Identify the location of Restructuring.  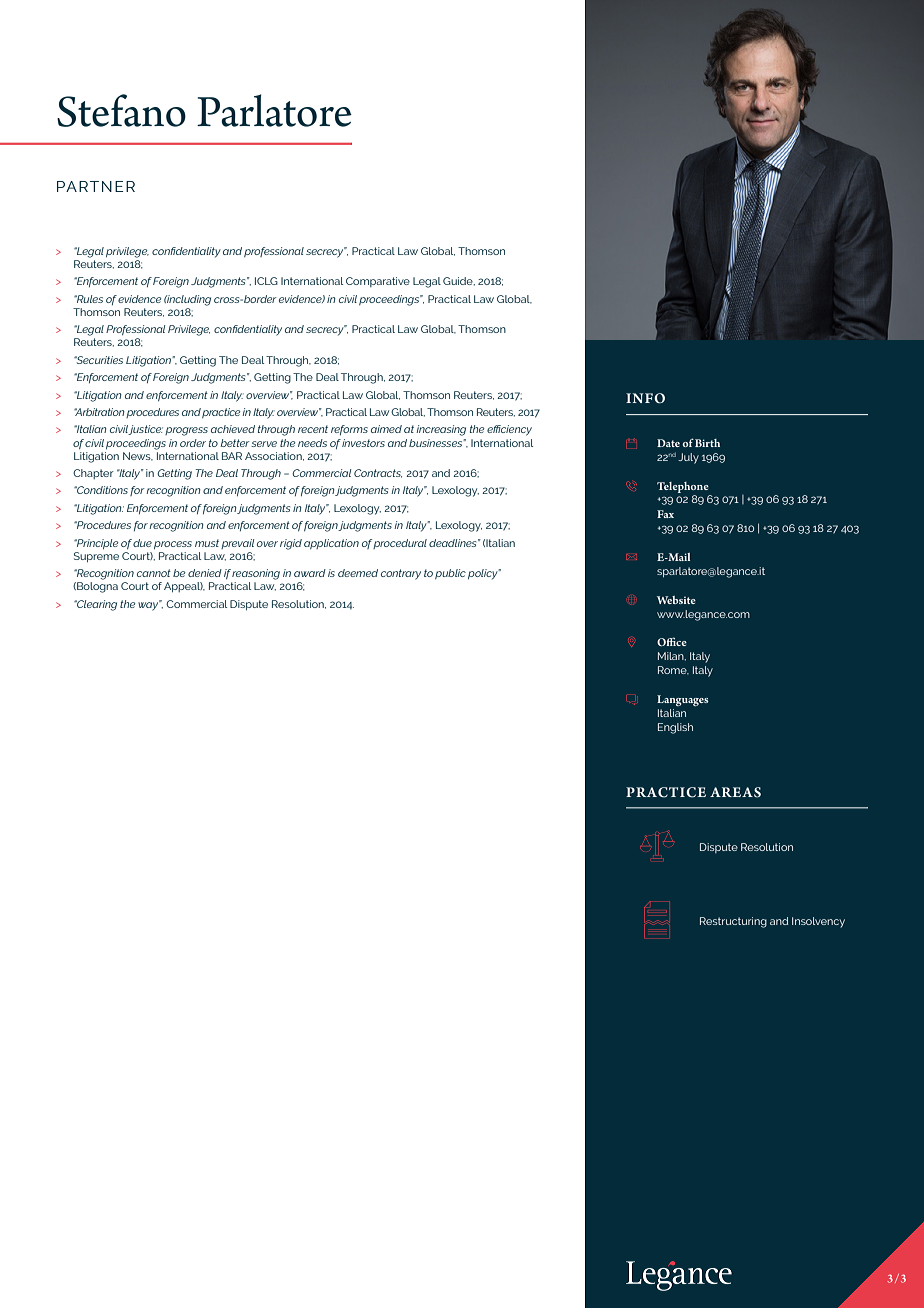
(733, 922).
